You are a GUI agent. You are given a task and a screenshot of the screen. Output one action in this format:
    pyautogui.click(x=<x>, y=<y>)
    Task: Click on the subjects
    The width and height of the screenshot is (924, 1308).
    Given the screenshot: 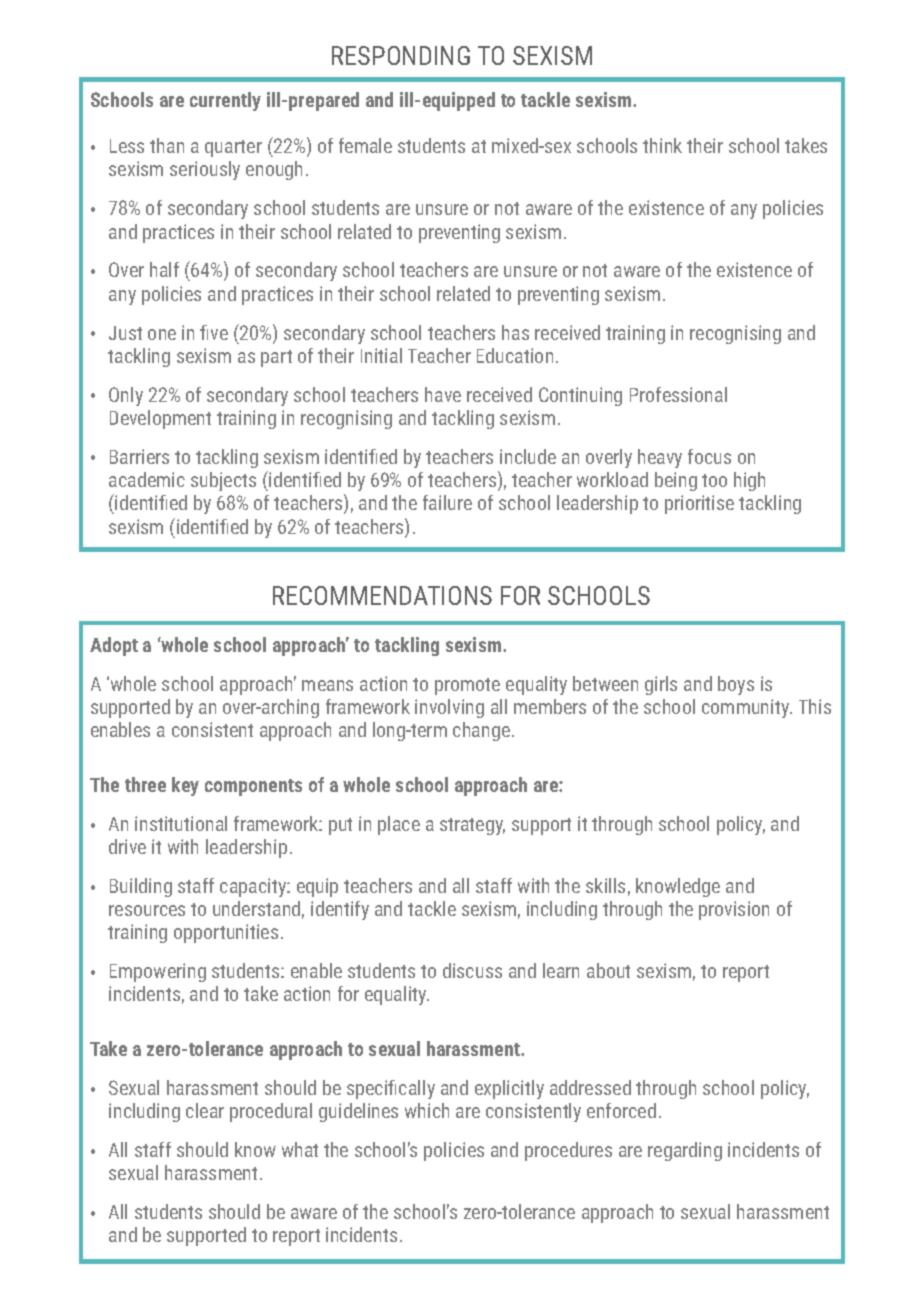 What is the action you would take?
    pyautogui.click(x=223, y=481)
